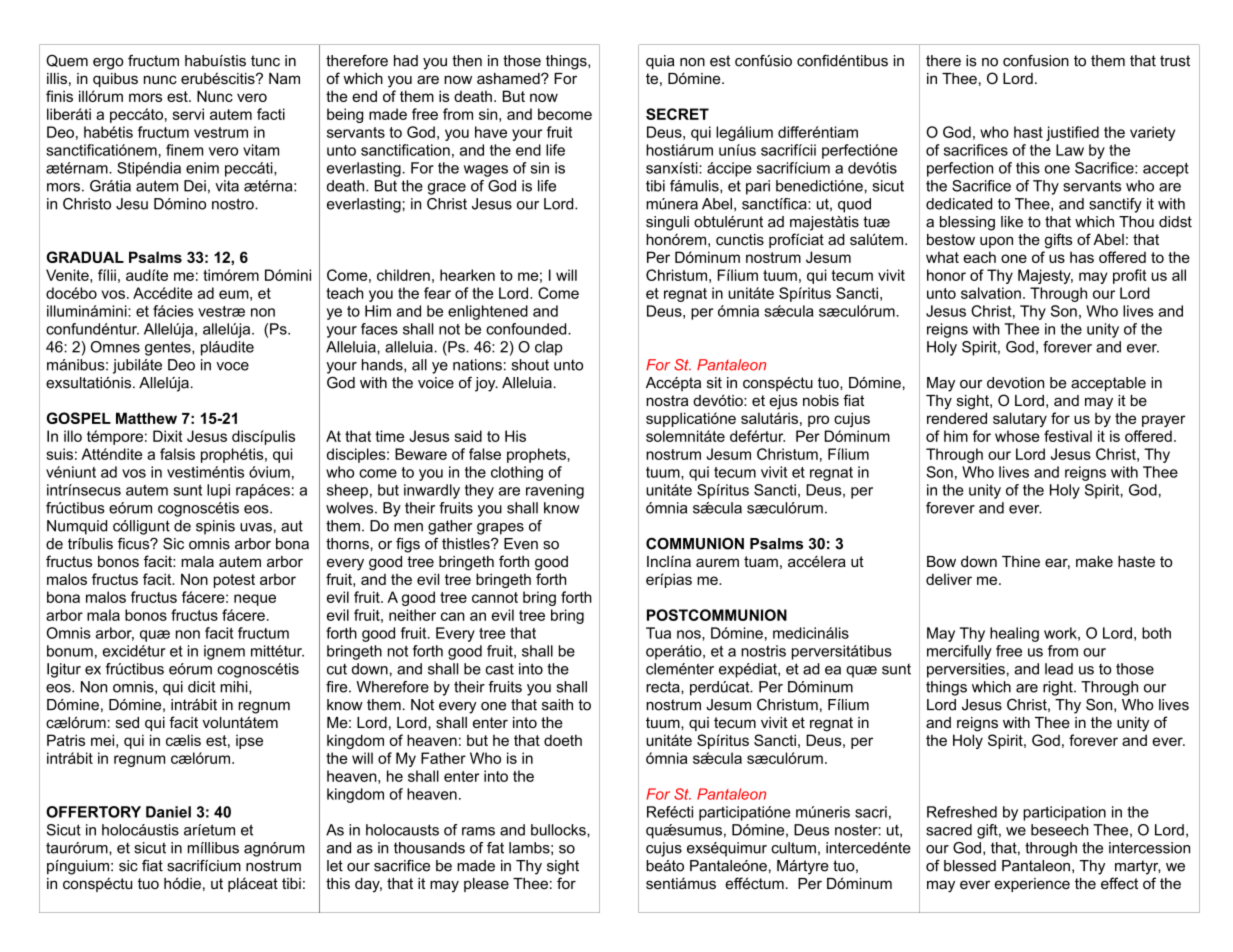 The width and height of the document is (1233, 952). What do you see at coordinates (168, 436) in the document?
I see `Dixit` at bounding box center [168, 436].
